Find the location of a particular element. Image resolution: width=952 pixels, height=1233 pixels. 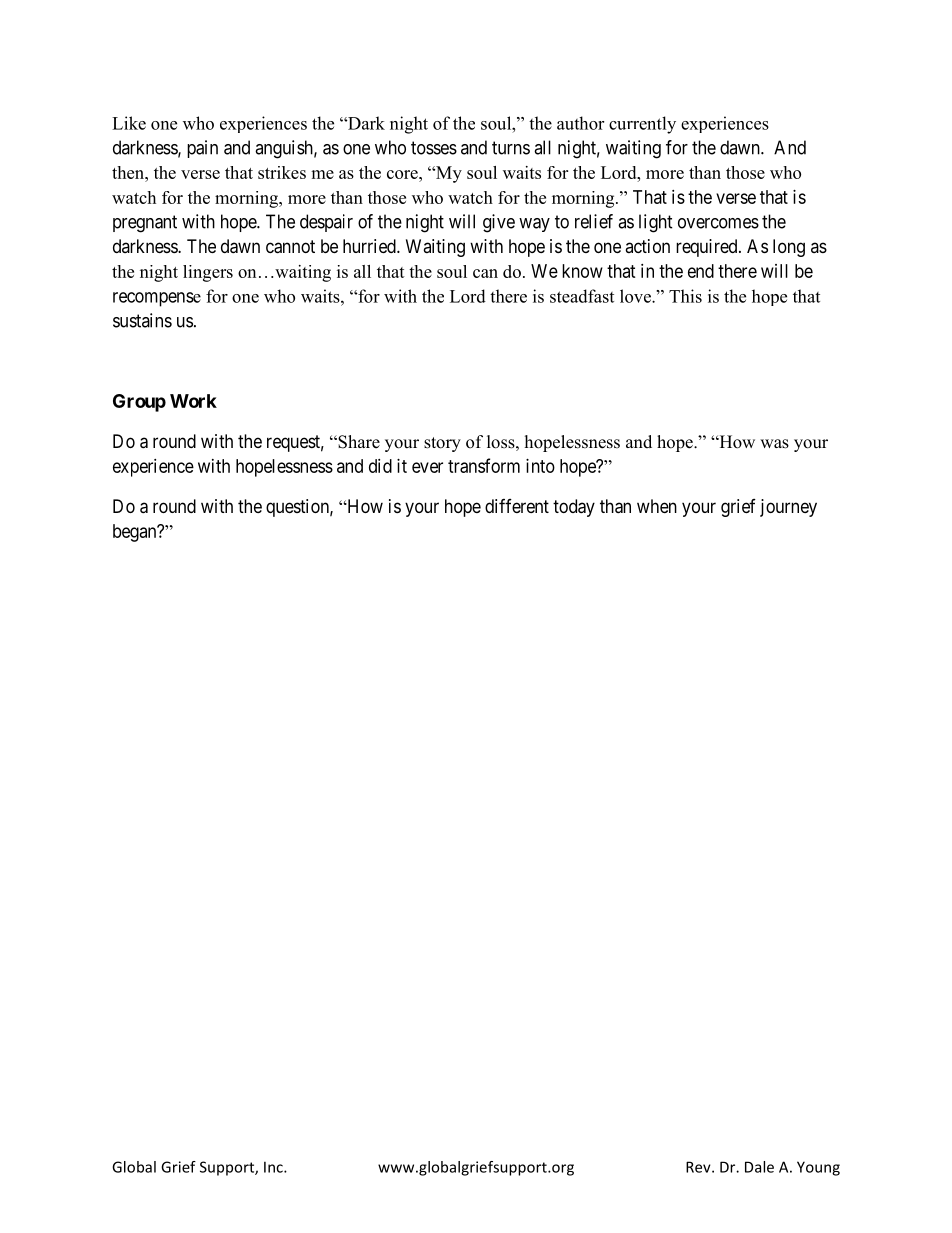

overcomes is located at coordinates (718, 223).
